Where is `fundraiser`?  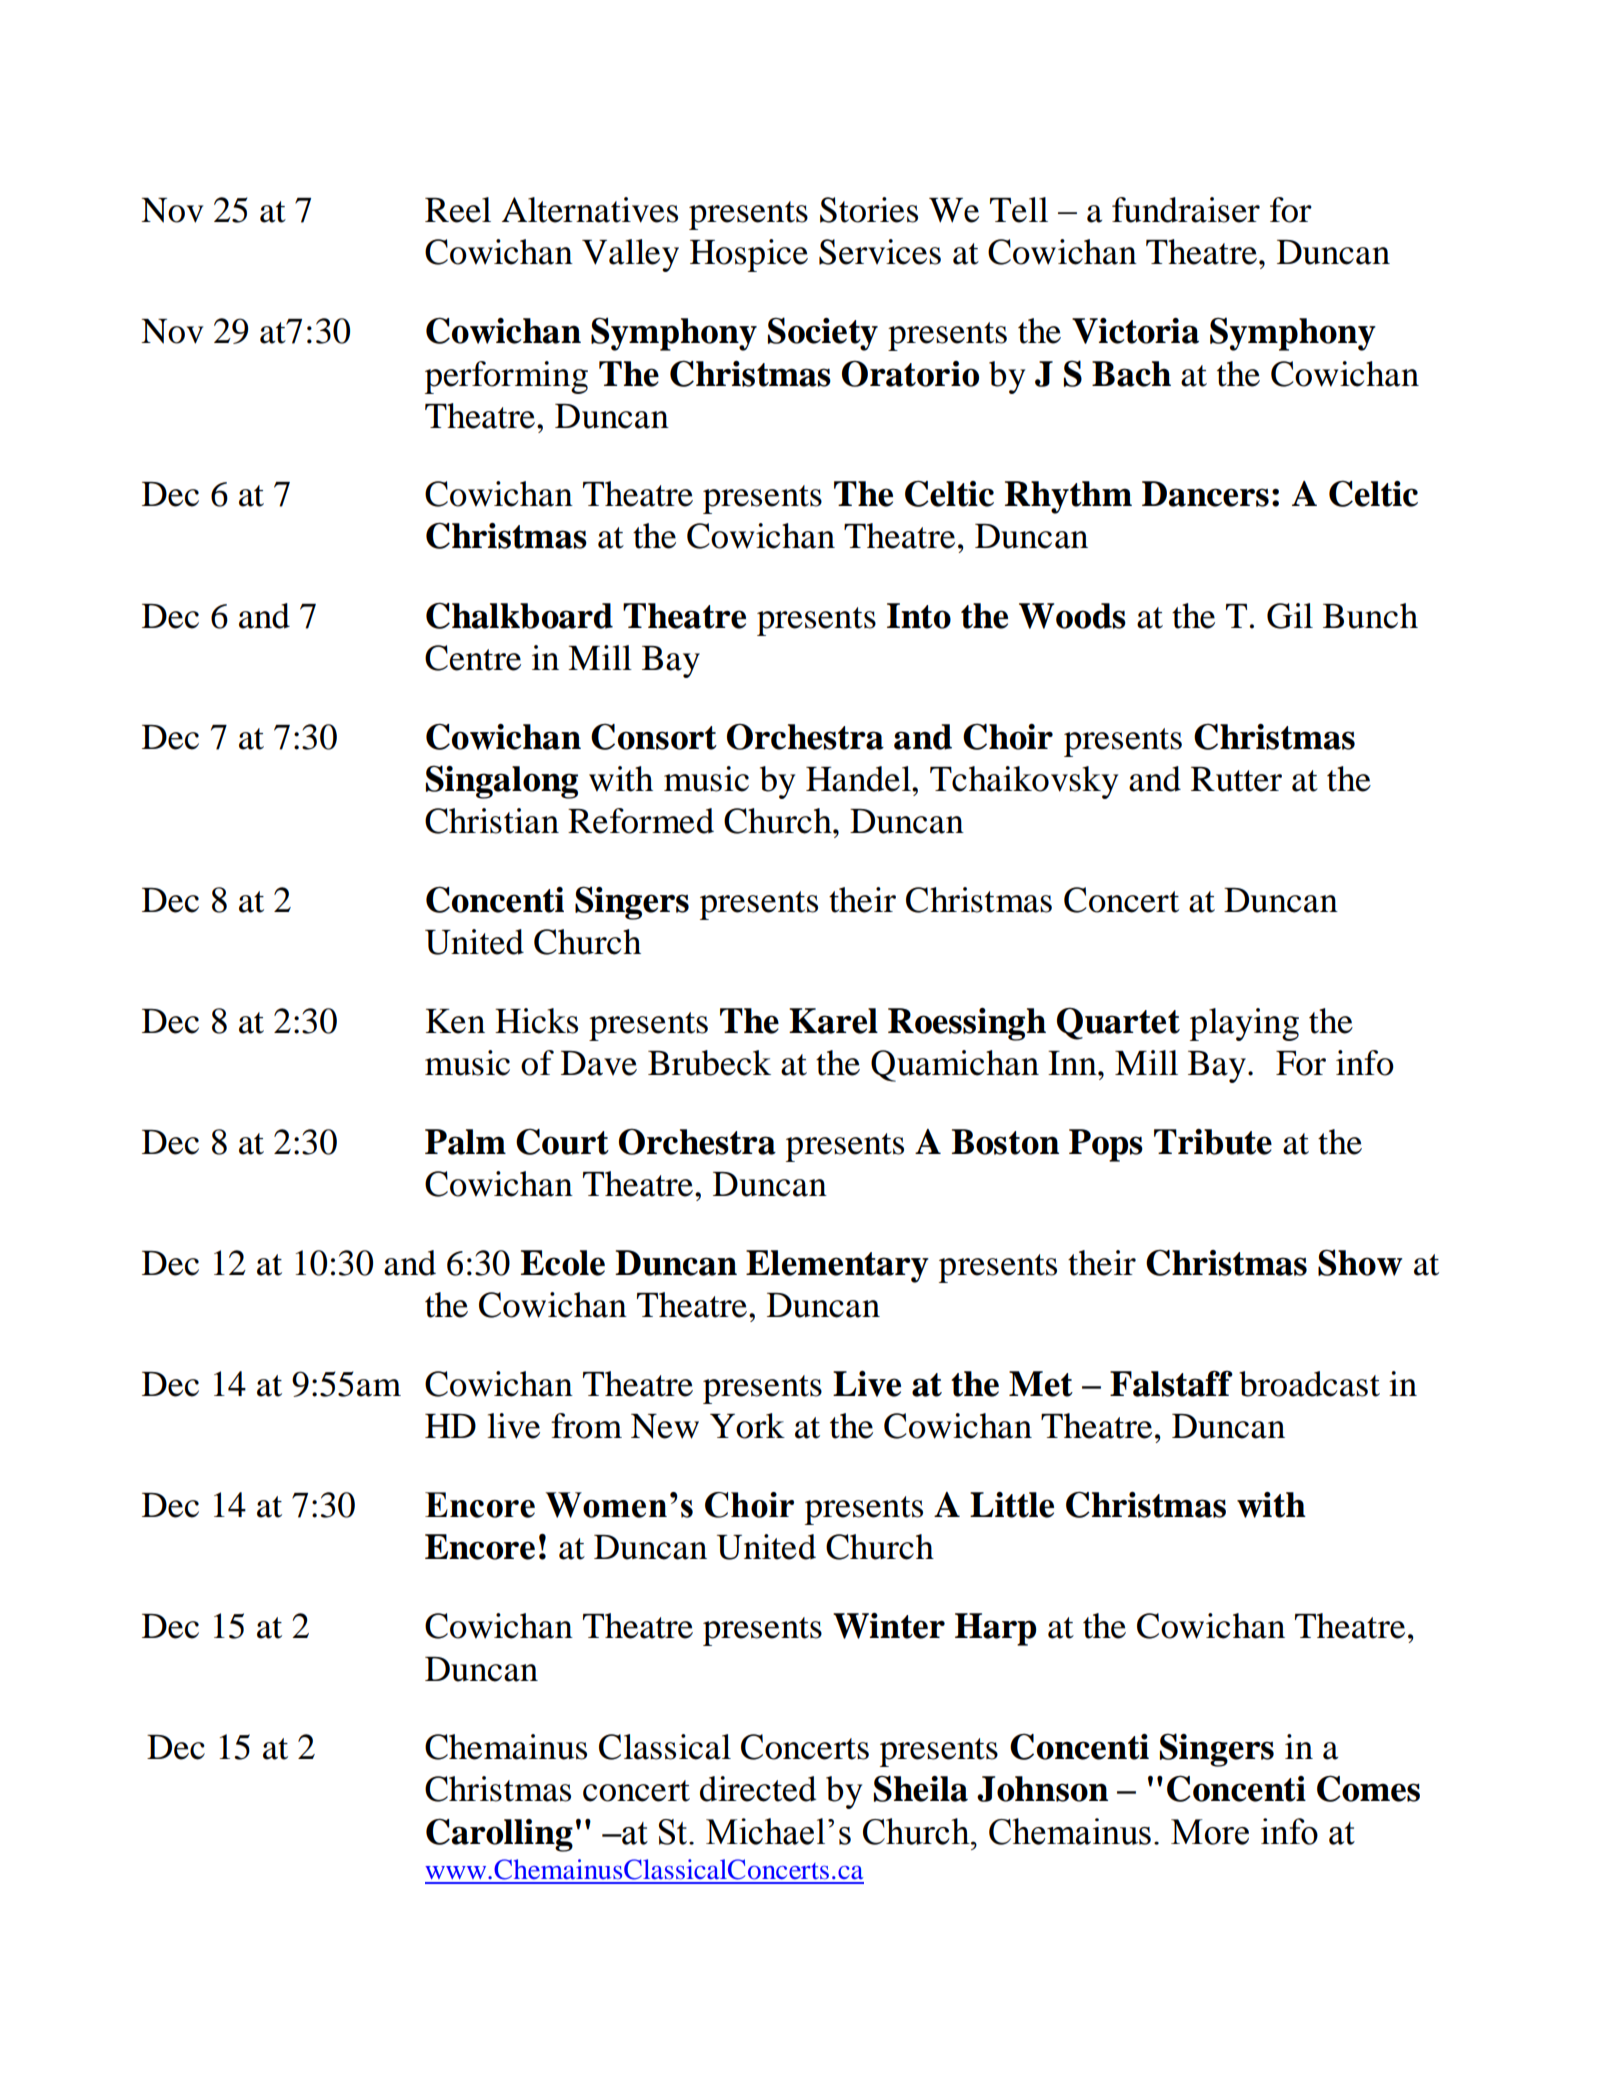
fundraiser is located at coordinates (1186, 210).
